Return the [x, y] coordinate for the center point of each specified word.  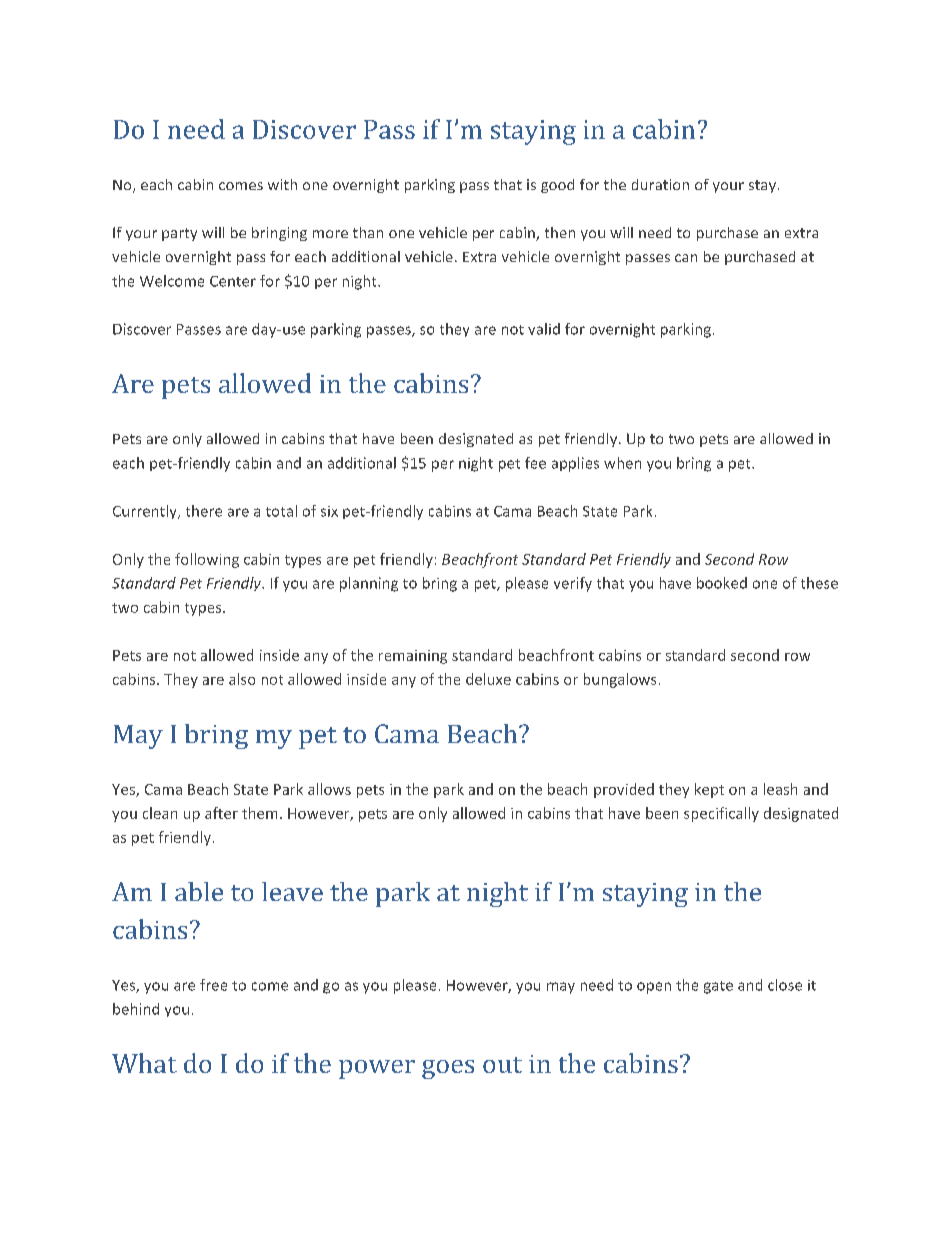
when [622, 463]
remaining [413, 657]
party [179, 234]
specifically [721, 814]
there [204, 511]
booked [722, 583]
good [557, 186]
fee [535, 463]
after [221, 813]
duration [660, 184]
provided [624, 790]
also [242, 679]
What [144, 1063]
